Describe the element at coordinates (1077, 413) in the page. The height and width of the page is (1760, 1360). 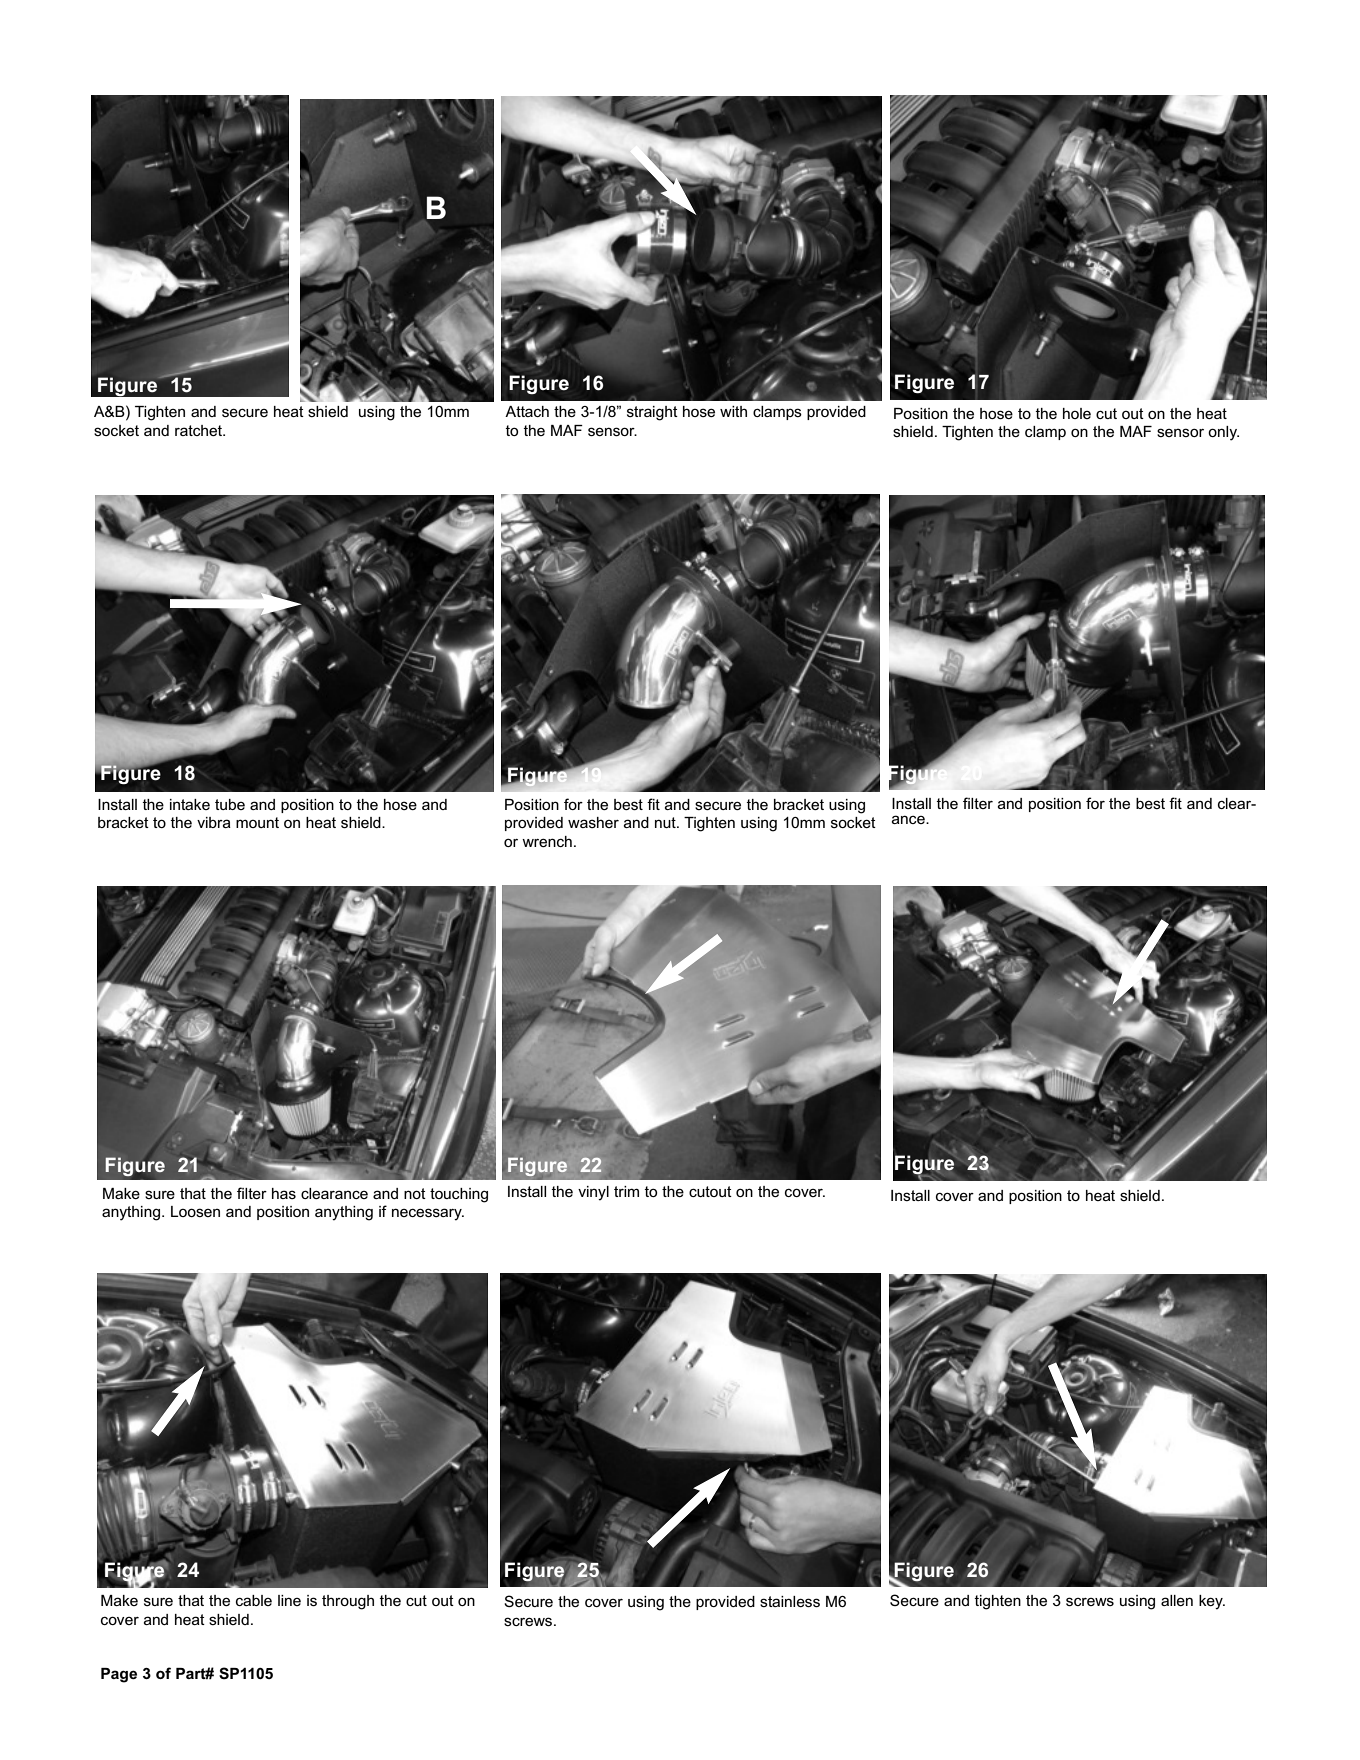
I see `hole` at that location.
